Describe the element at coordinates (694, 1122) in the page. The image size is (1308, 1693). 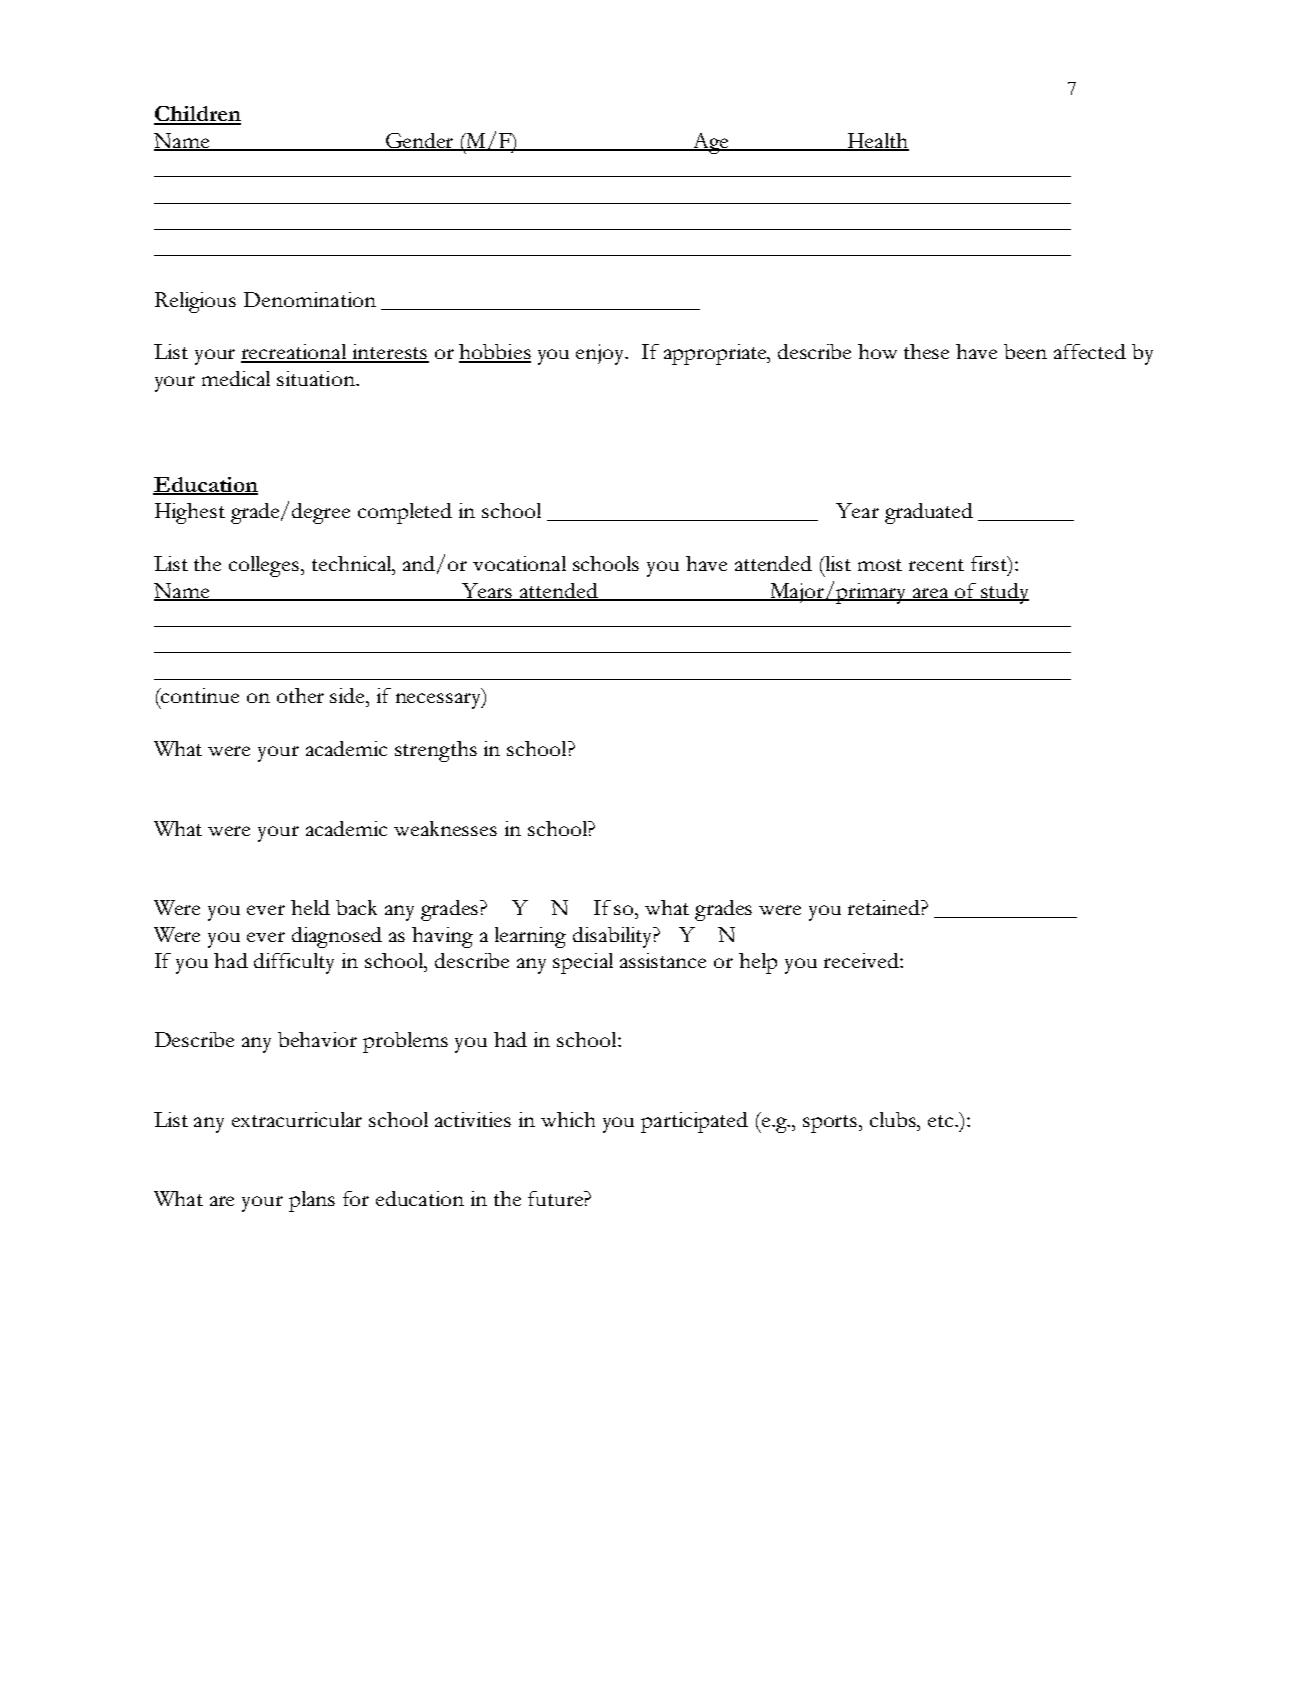
I see `participated` at that location.
